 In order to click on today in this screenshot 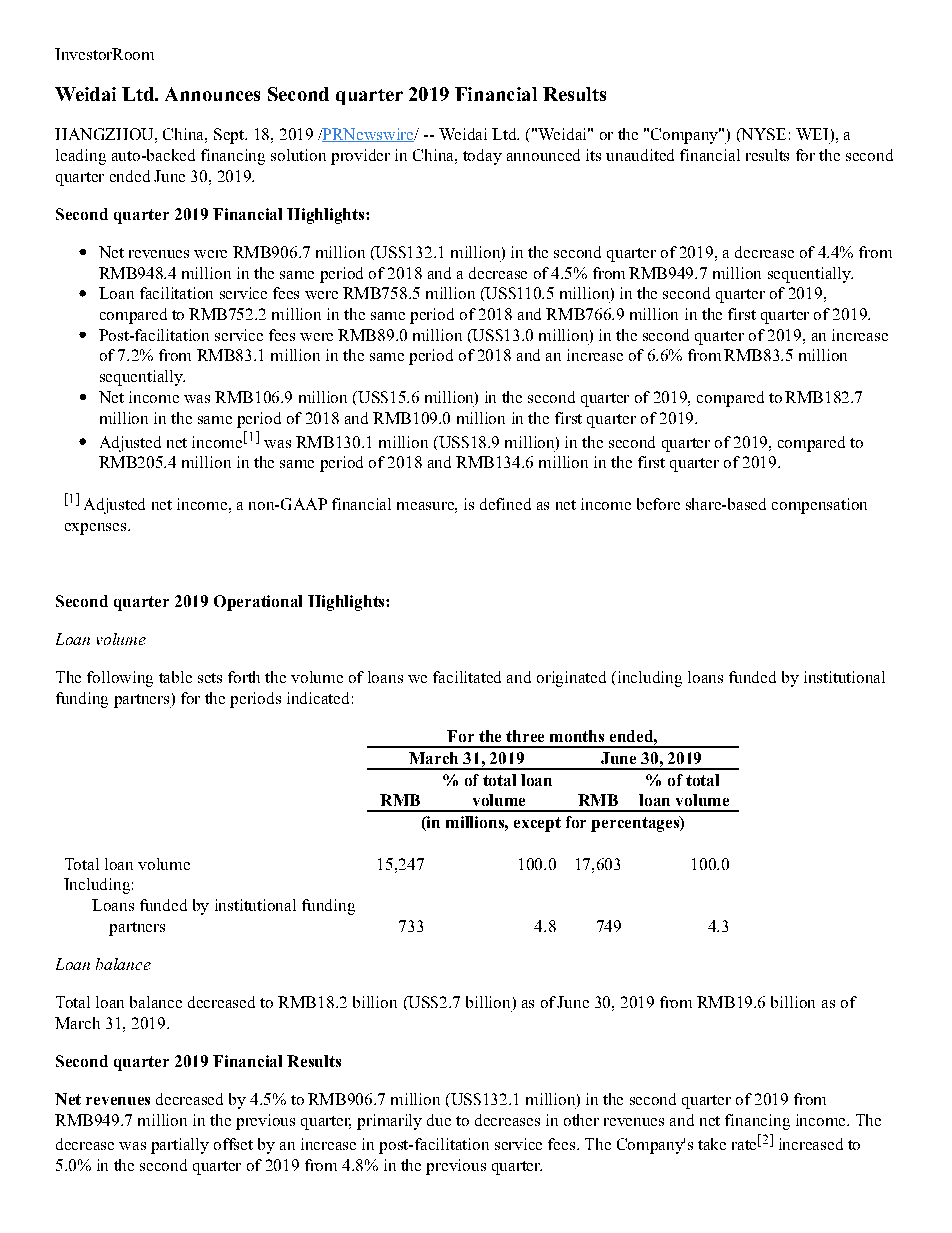, I will do `click(482, 157)`.
